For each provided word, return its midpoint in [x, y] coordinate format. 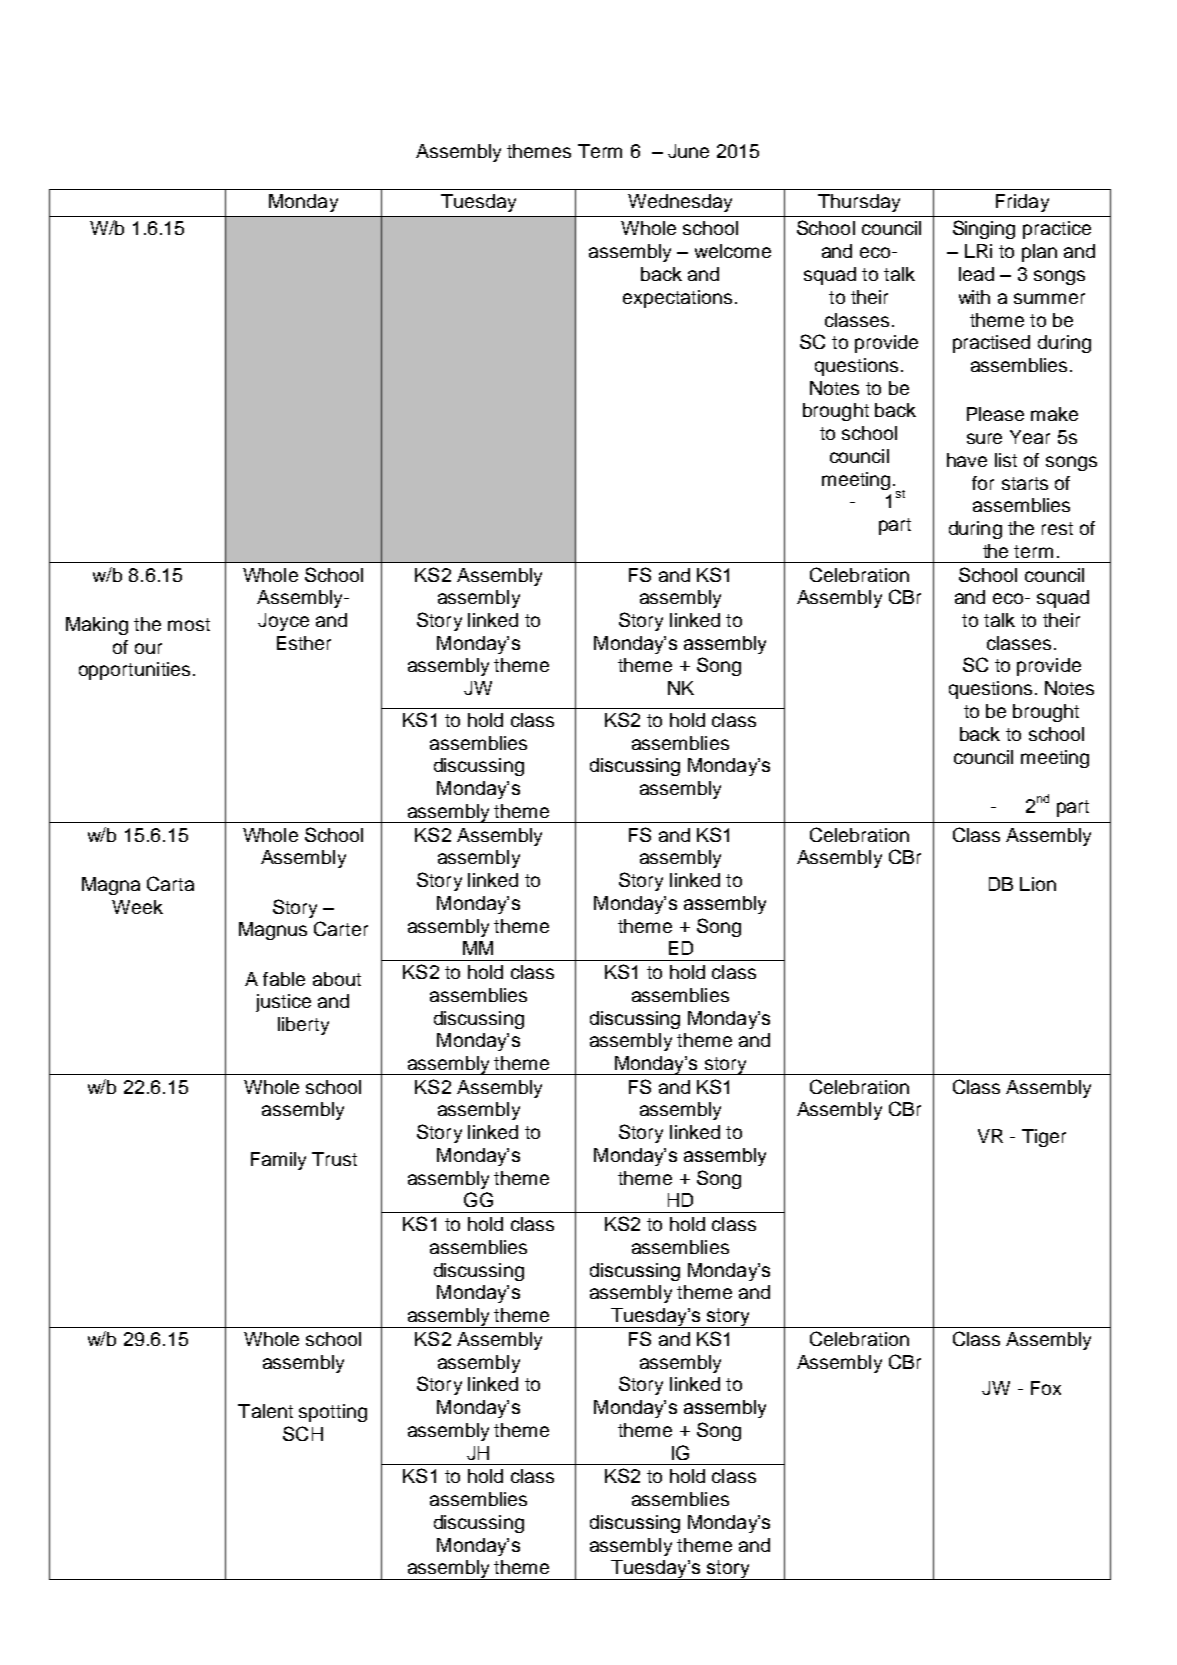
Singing [984, 229]
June [688, 151]
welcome [733, 251]
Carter [341, 928]
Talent [265, 1411]
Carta [170, 883]
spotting [333, 1413]
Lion [1038, 884]
